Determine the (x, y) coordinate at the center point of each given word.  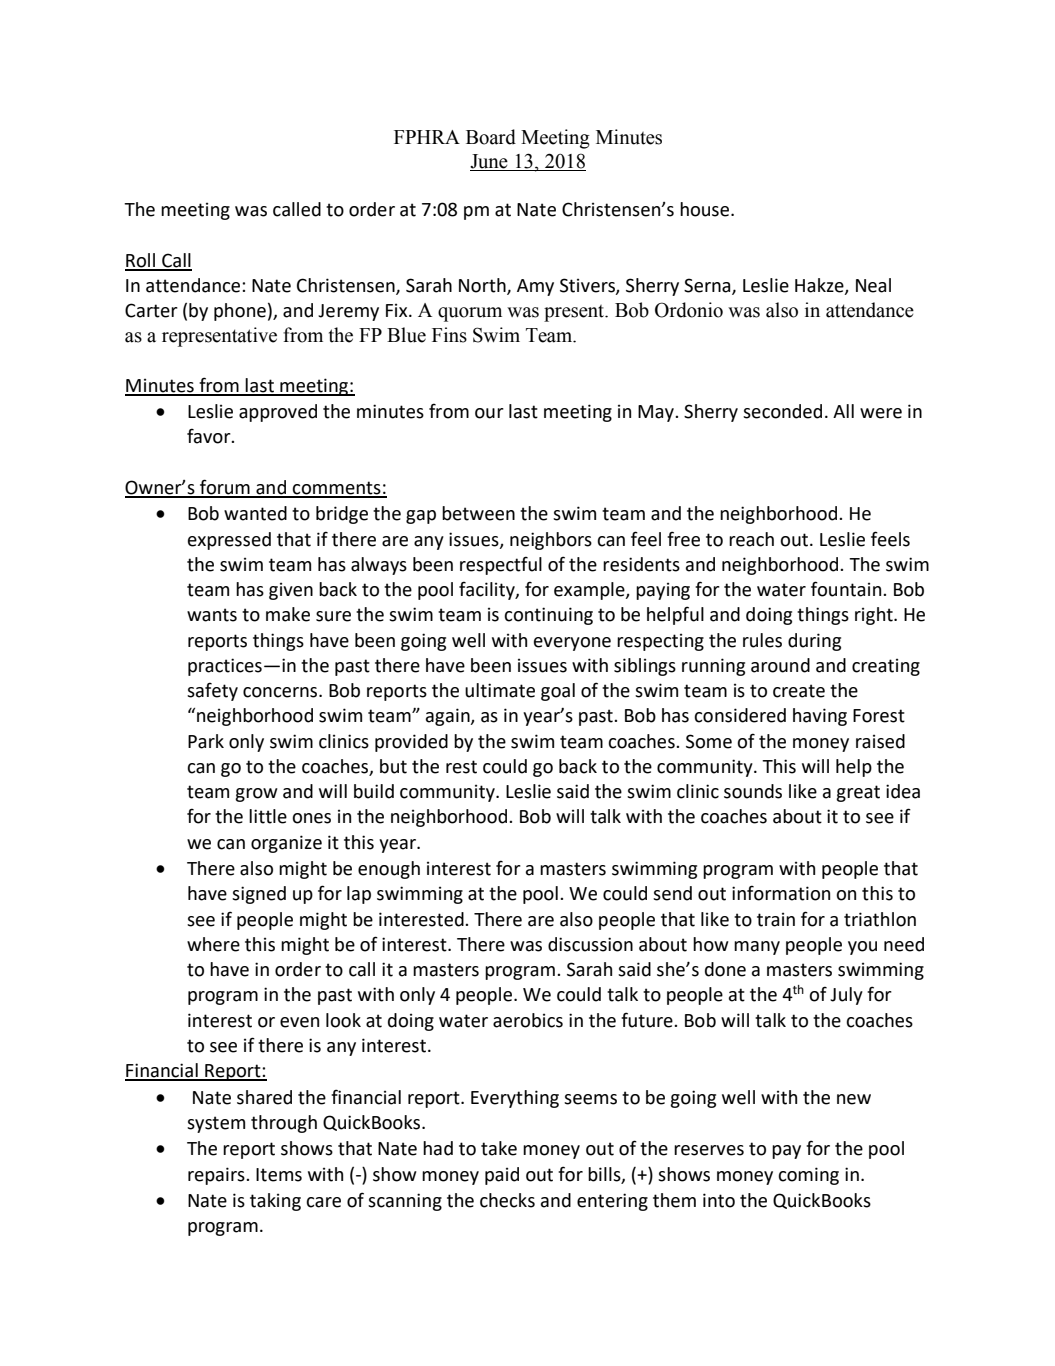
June (489, 161)
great (858, 793)
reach (751, 539)
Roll (141, 261)
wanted (255, 513)
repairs (217, 1176)
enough (389, 870)
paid (502, 1176)
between (478, 513)
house (706, 209)
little (268, 816)
